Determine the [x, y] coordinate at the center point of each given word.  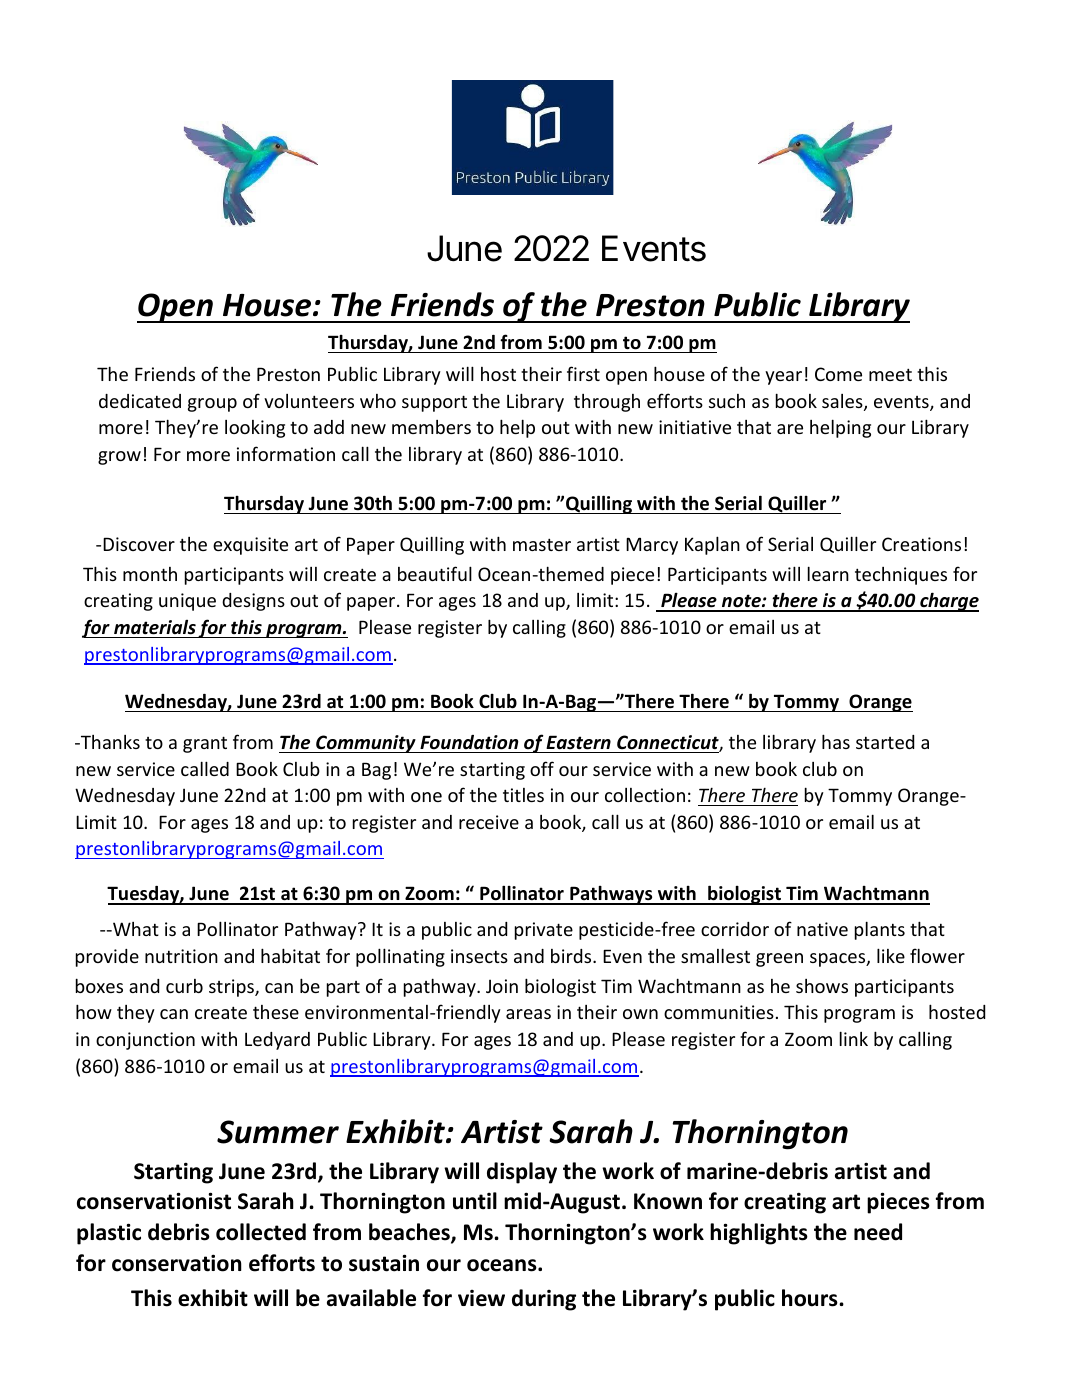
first [583, 373]
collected [261, 1232]
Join [502, 986]
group [212, 405]
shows [822, 986]
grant [205, 744]
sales [843, 402]
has [836, 741]
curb [184, 986]
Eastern [578, 742]
